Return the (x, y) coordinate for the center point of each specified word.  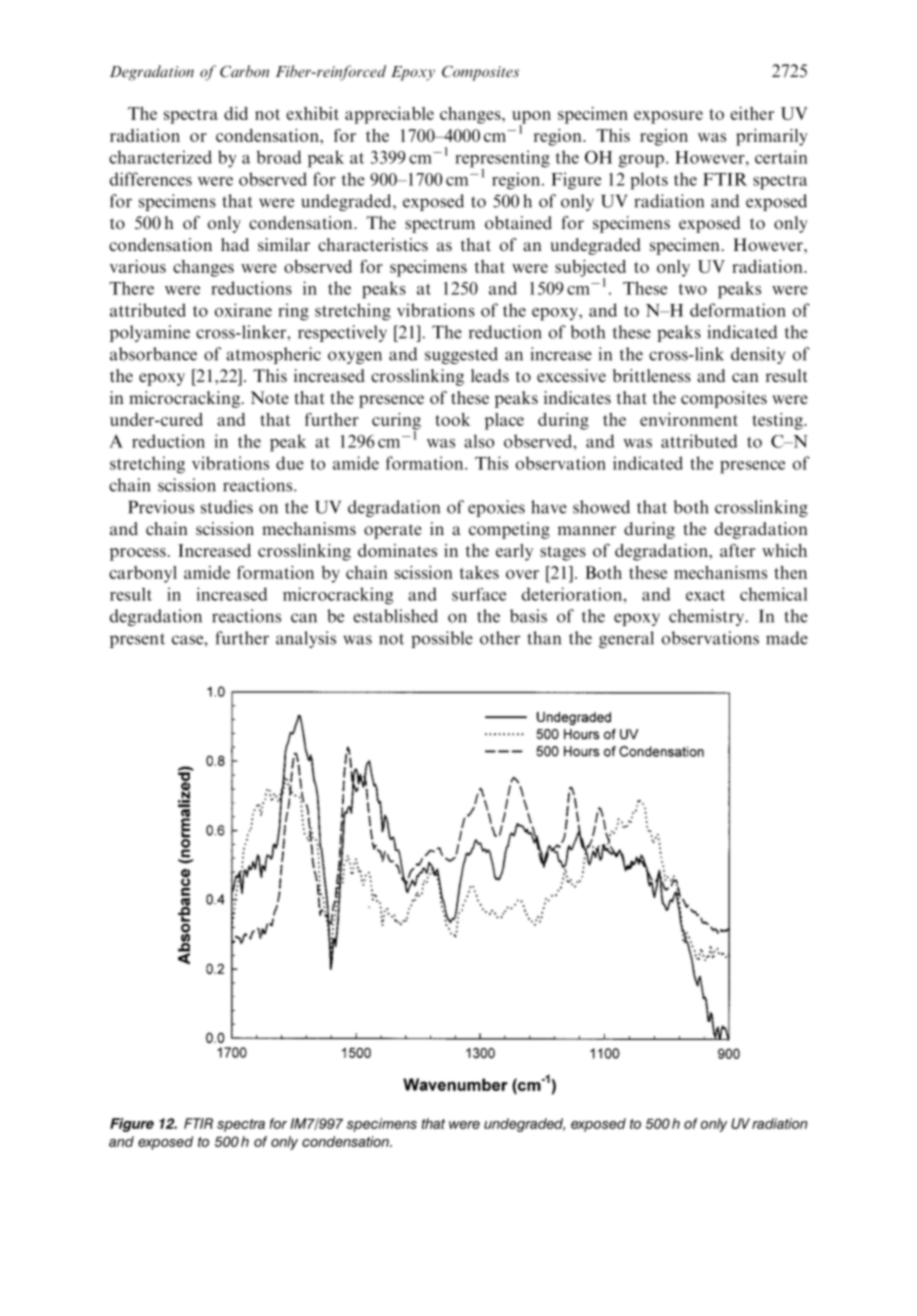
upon (531, 118)
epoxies (496, 508)
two (693, 289)
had (235, 244)
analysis (306, 639)
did (236, 113)
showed (601, 507)
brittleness (652, 375)
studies (227, 507)
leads (490, 375)
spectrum (440, 225)
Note (269, 397)
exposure (668, 117)
